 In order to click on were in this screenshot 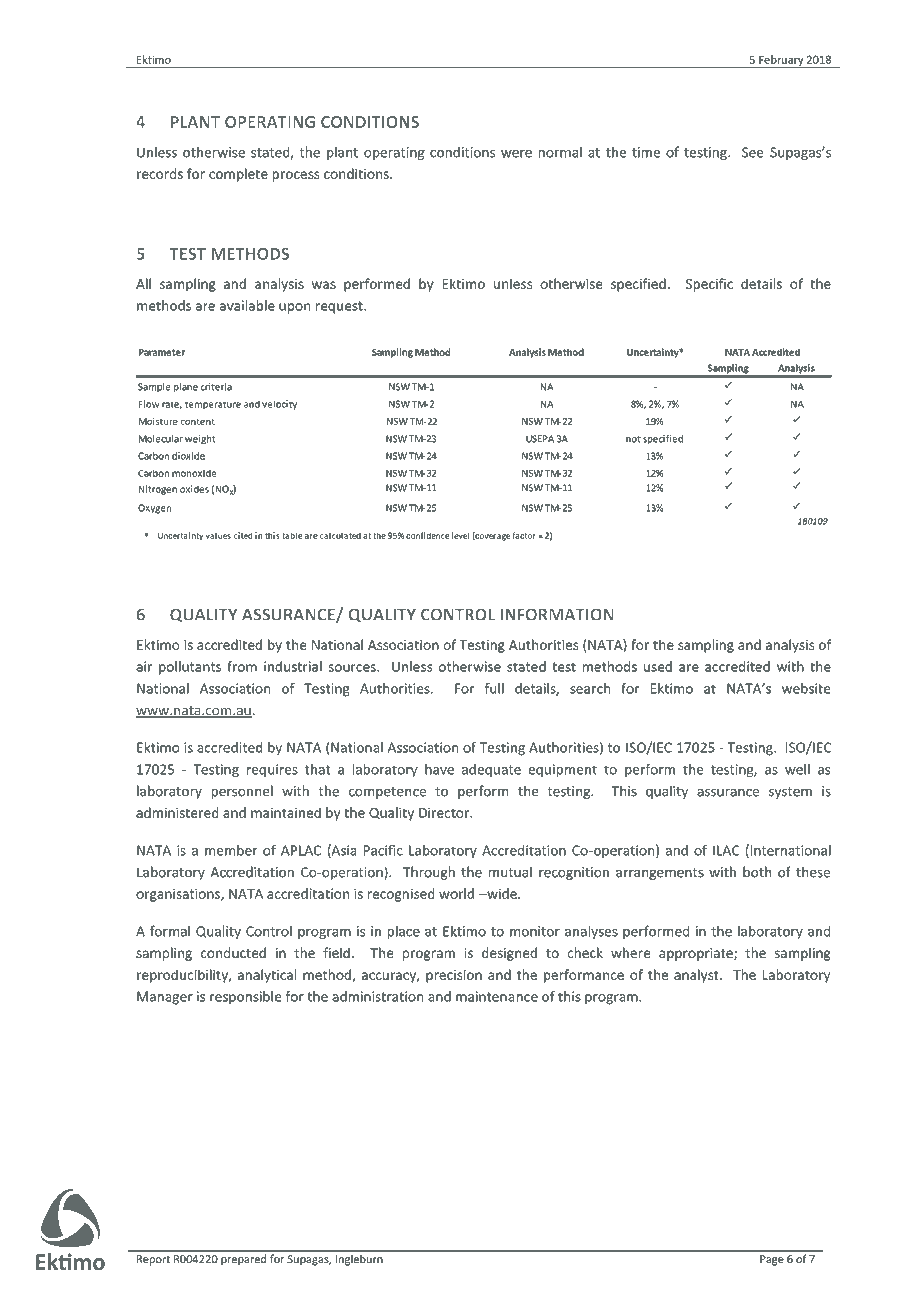, I will do `click(516, 154)`.
